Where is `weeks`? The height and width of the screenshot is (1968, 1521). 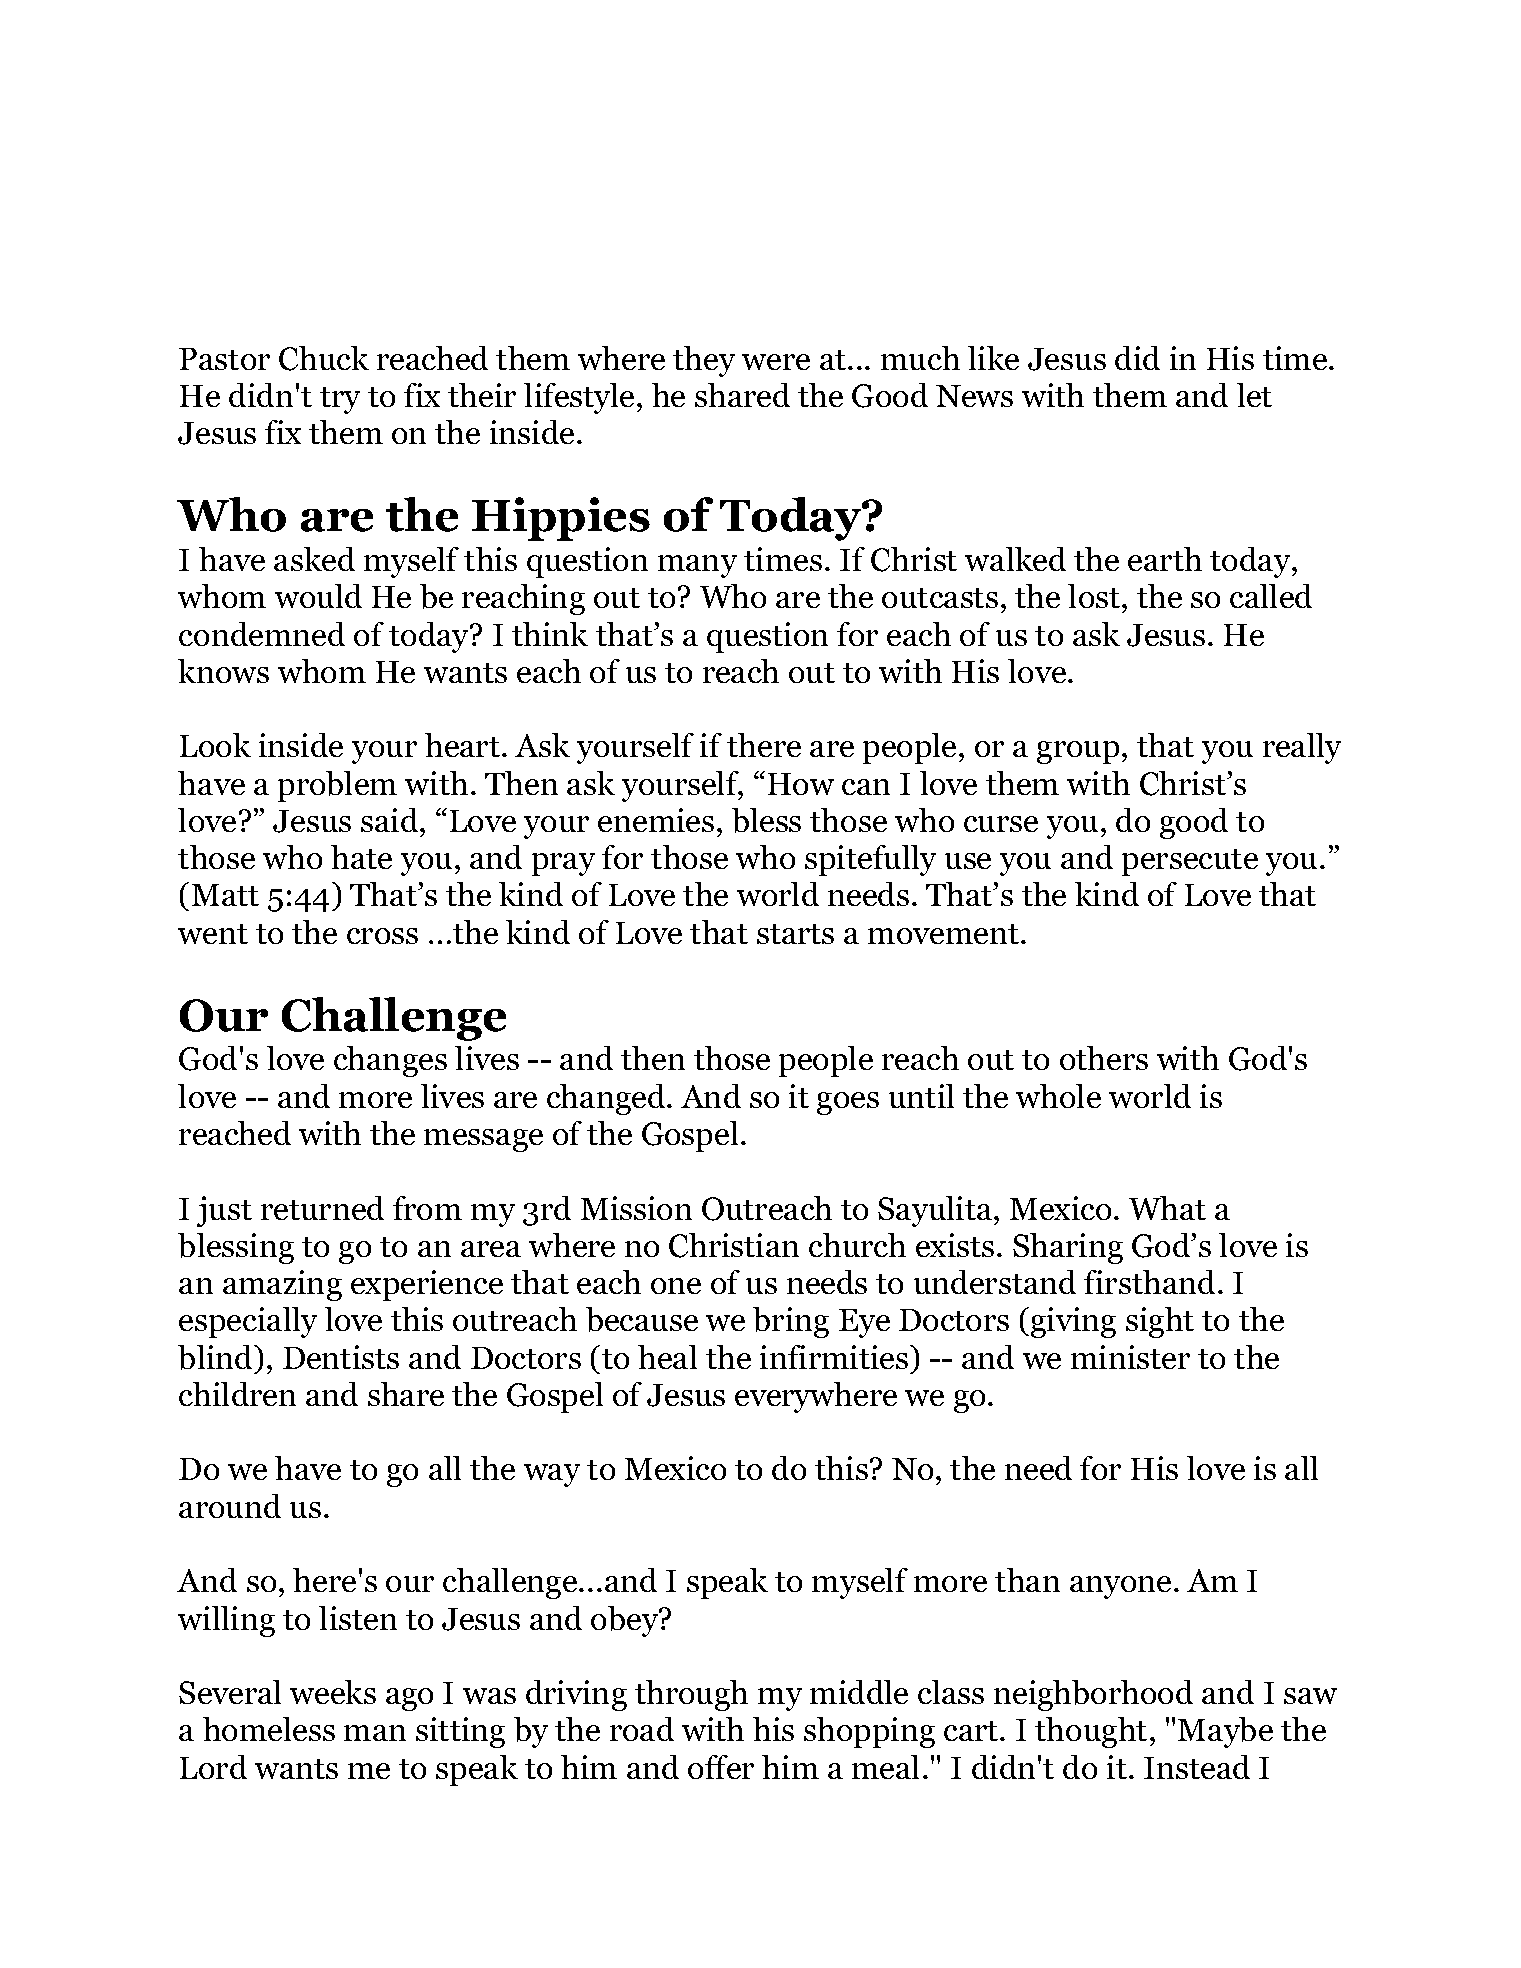
weeks is located at coordinates (333, 1692).
